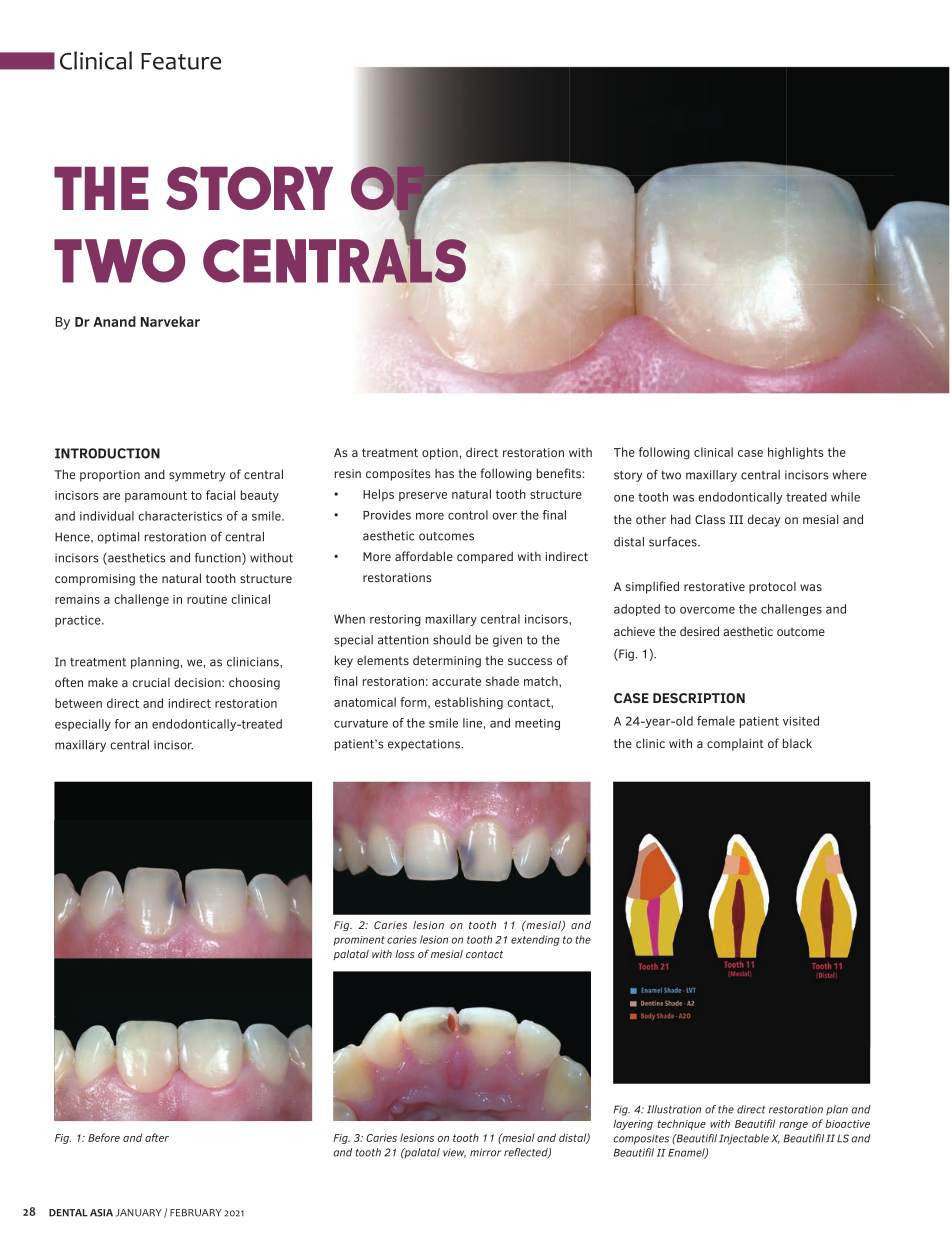 This screenshot has height=1247, width=952. What do you see at coordinates (139, 1213) in the screenshot?
I see `JANUARY` at bounding box center [139, 1213].
